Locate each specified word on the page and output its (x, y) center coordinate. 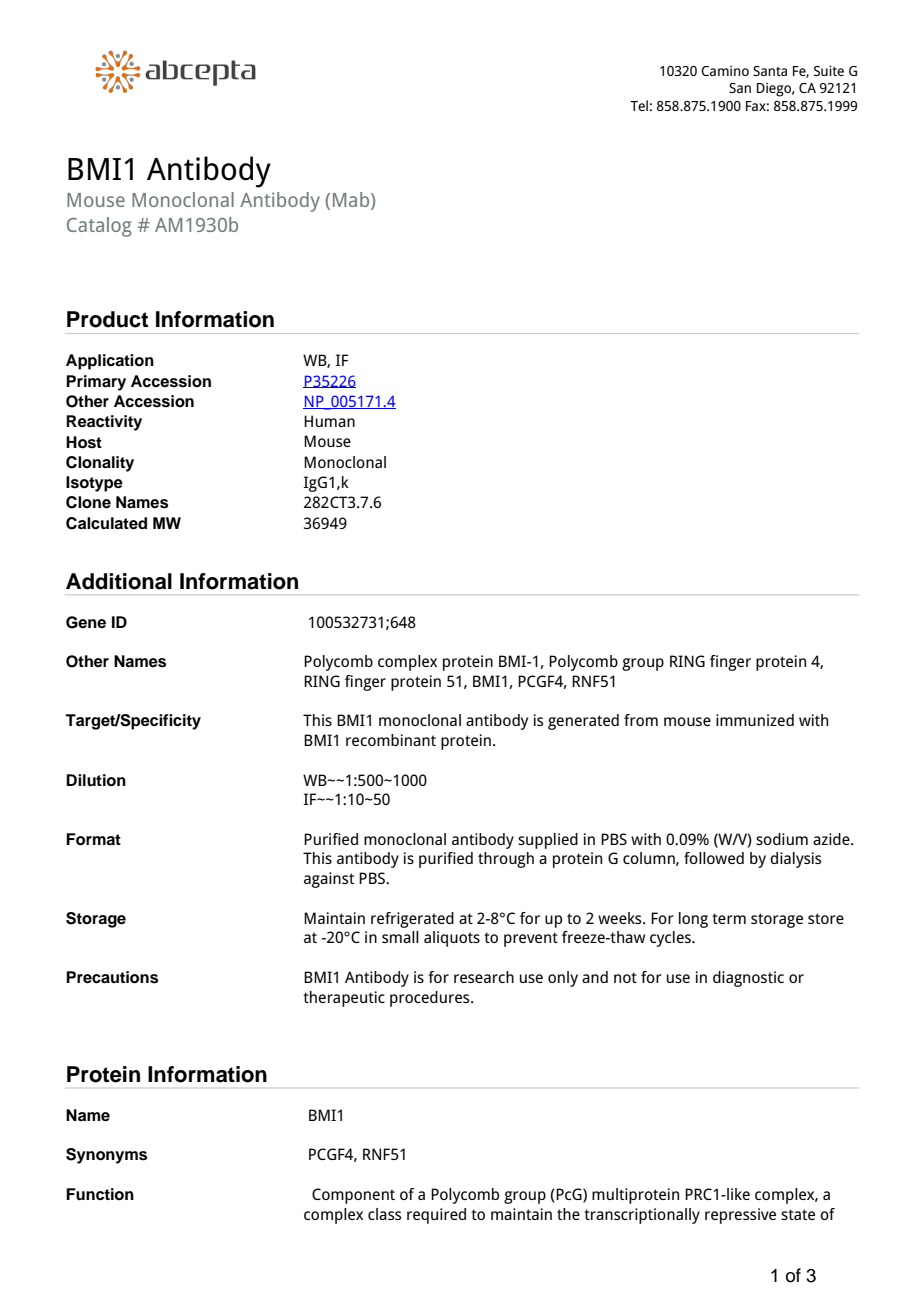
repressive (740, 1216)
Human (329, 421)
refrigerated (412, 920)
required (436, 1216)
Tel (639, 105)
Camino (725, 70)
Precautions (112, 977)
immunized (755, 720)
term (729, 918)
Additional (119, 581)
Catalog (99, 227)
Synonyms (106, 1156)
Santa (770, 71)
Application (110, 362)
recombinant (391, 740)
